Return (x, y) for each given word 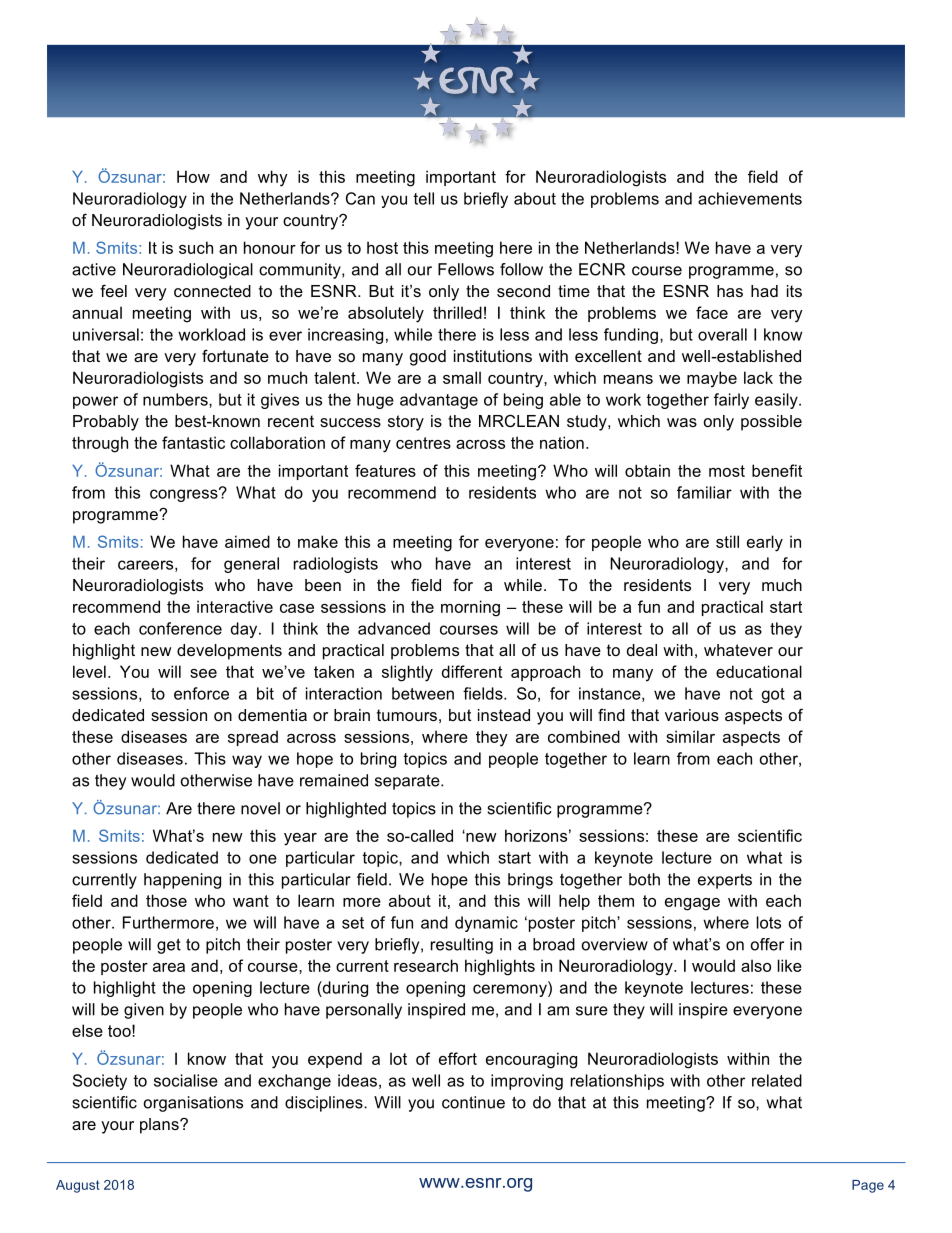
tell (424, 198)
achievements (750, 198)
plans (160, 1126)
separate (408, 782)
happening (182, 881)
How (193, 176)
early (765, 543)
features (385, 470)
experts (725, 881)
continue (473, 1102)
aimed (247, 541)
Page (868, 1186)
